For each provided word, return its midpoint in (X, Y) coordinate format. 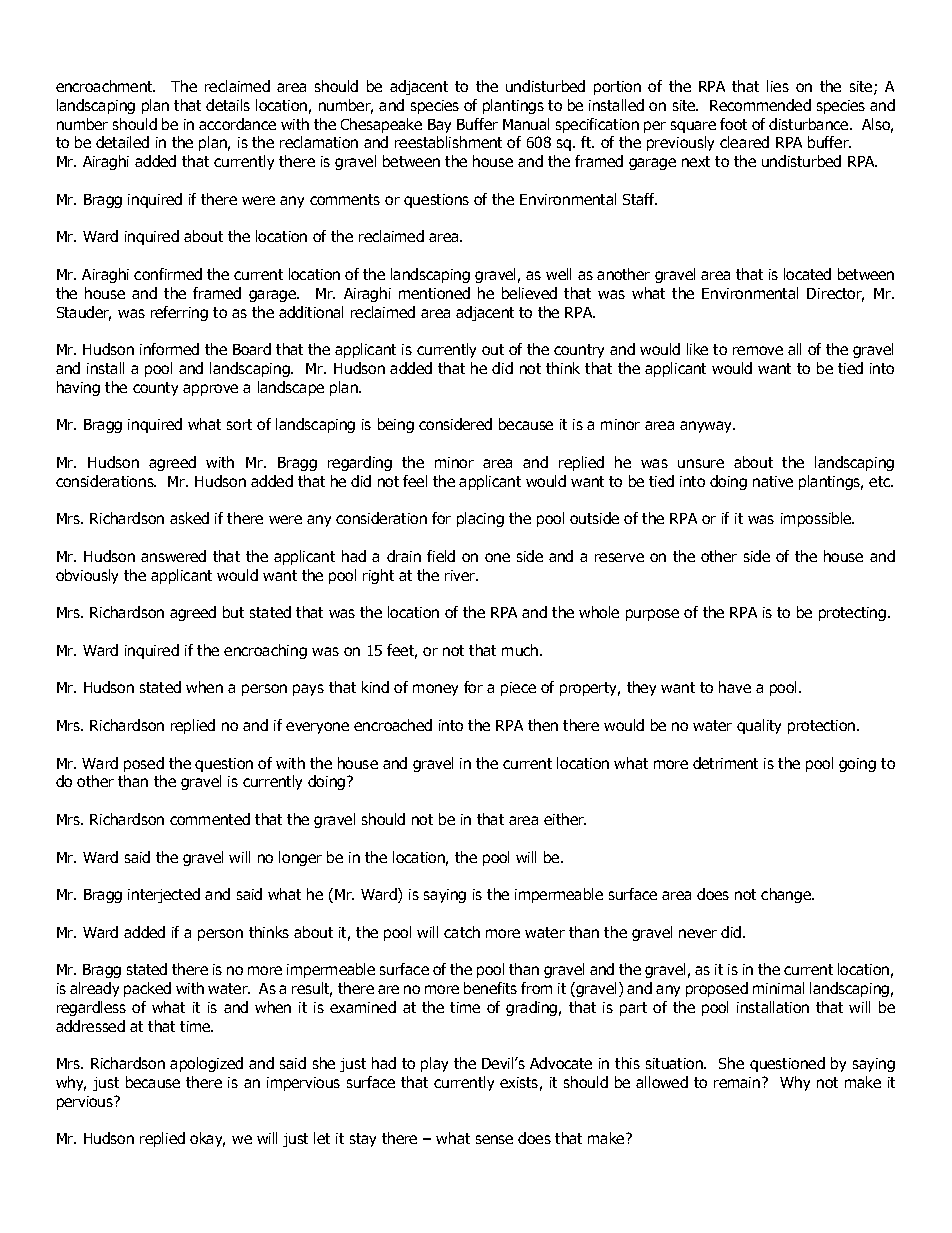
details (228, 105)
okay (207, 1139)
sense (494, 1139)
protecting (852, 614)
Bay (439, 126)
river (461, 575)
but (233, 612)
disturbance (810, 124)
